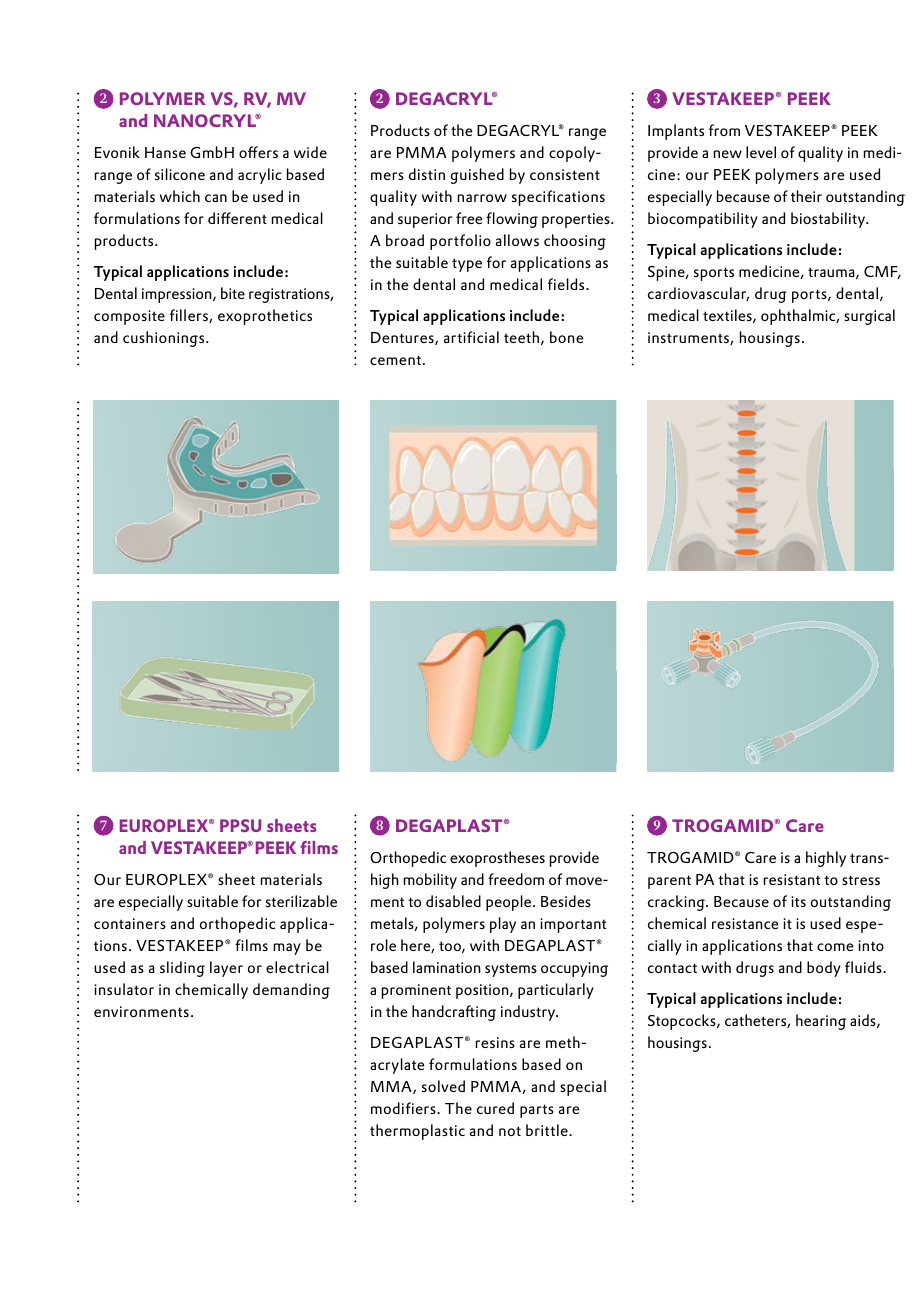 Image resolution: width=924 pixels, height=1311 pixels. I want to click on silicone, so click(180, 174).
